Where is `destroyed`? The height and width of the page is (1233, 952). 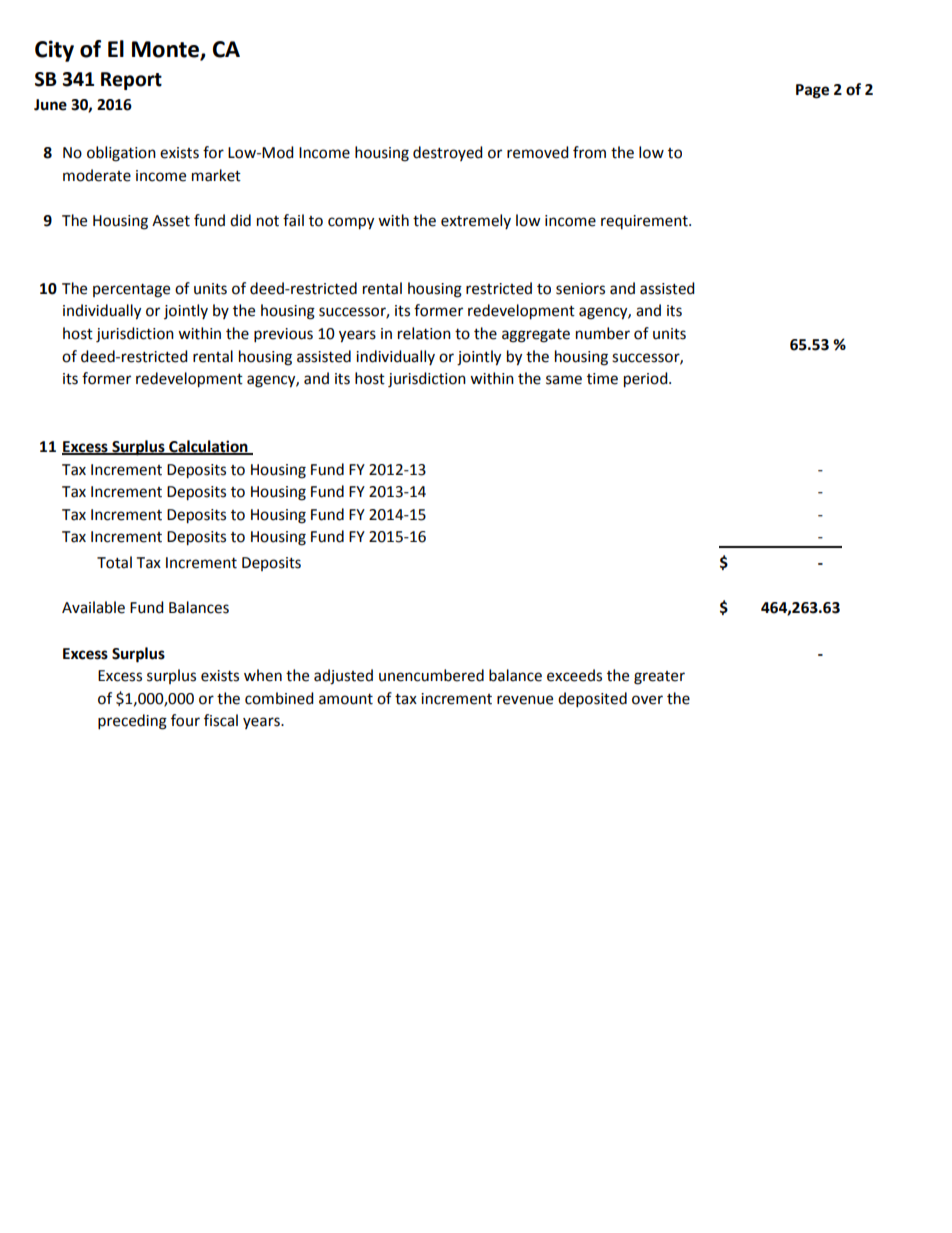
destroyed is located at coordinates (448, 153).
